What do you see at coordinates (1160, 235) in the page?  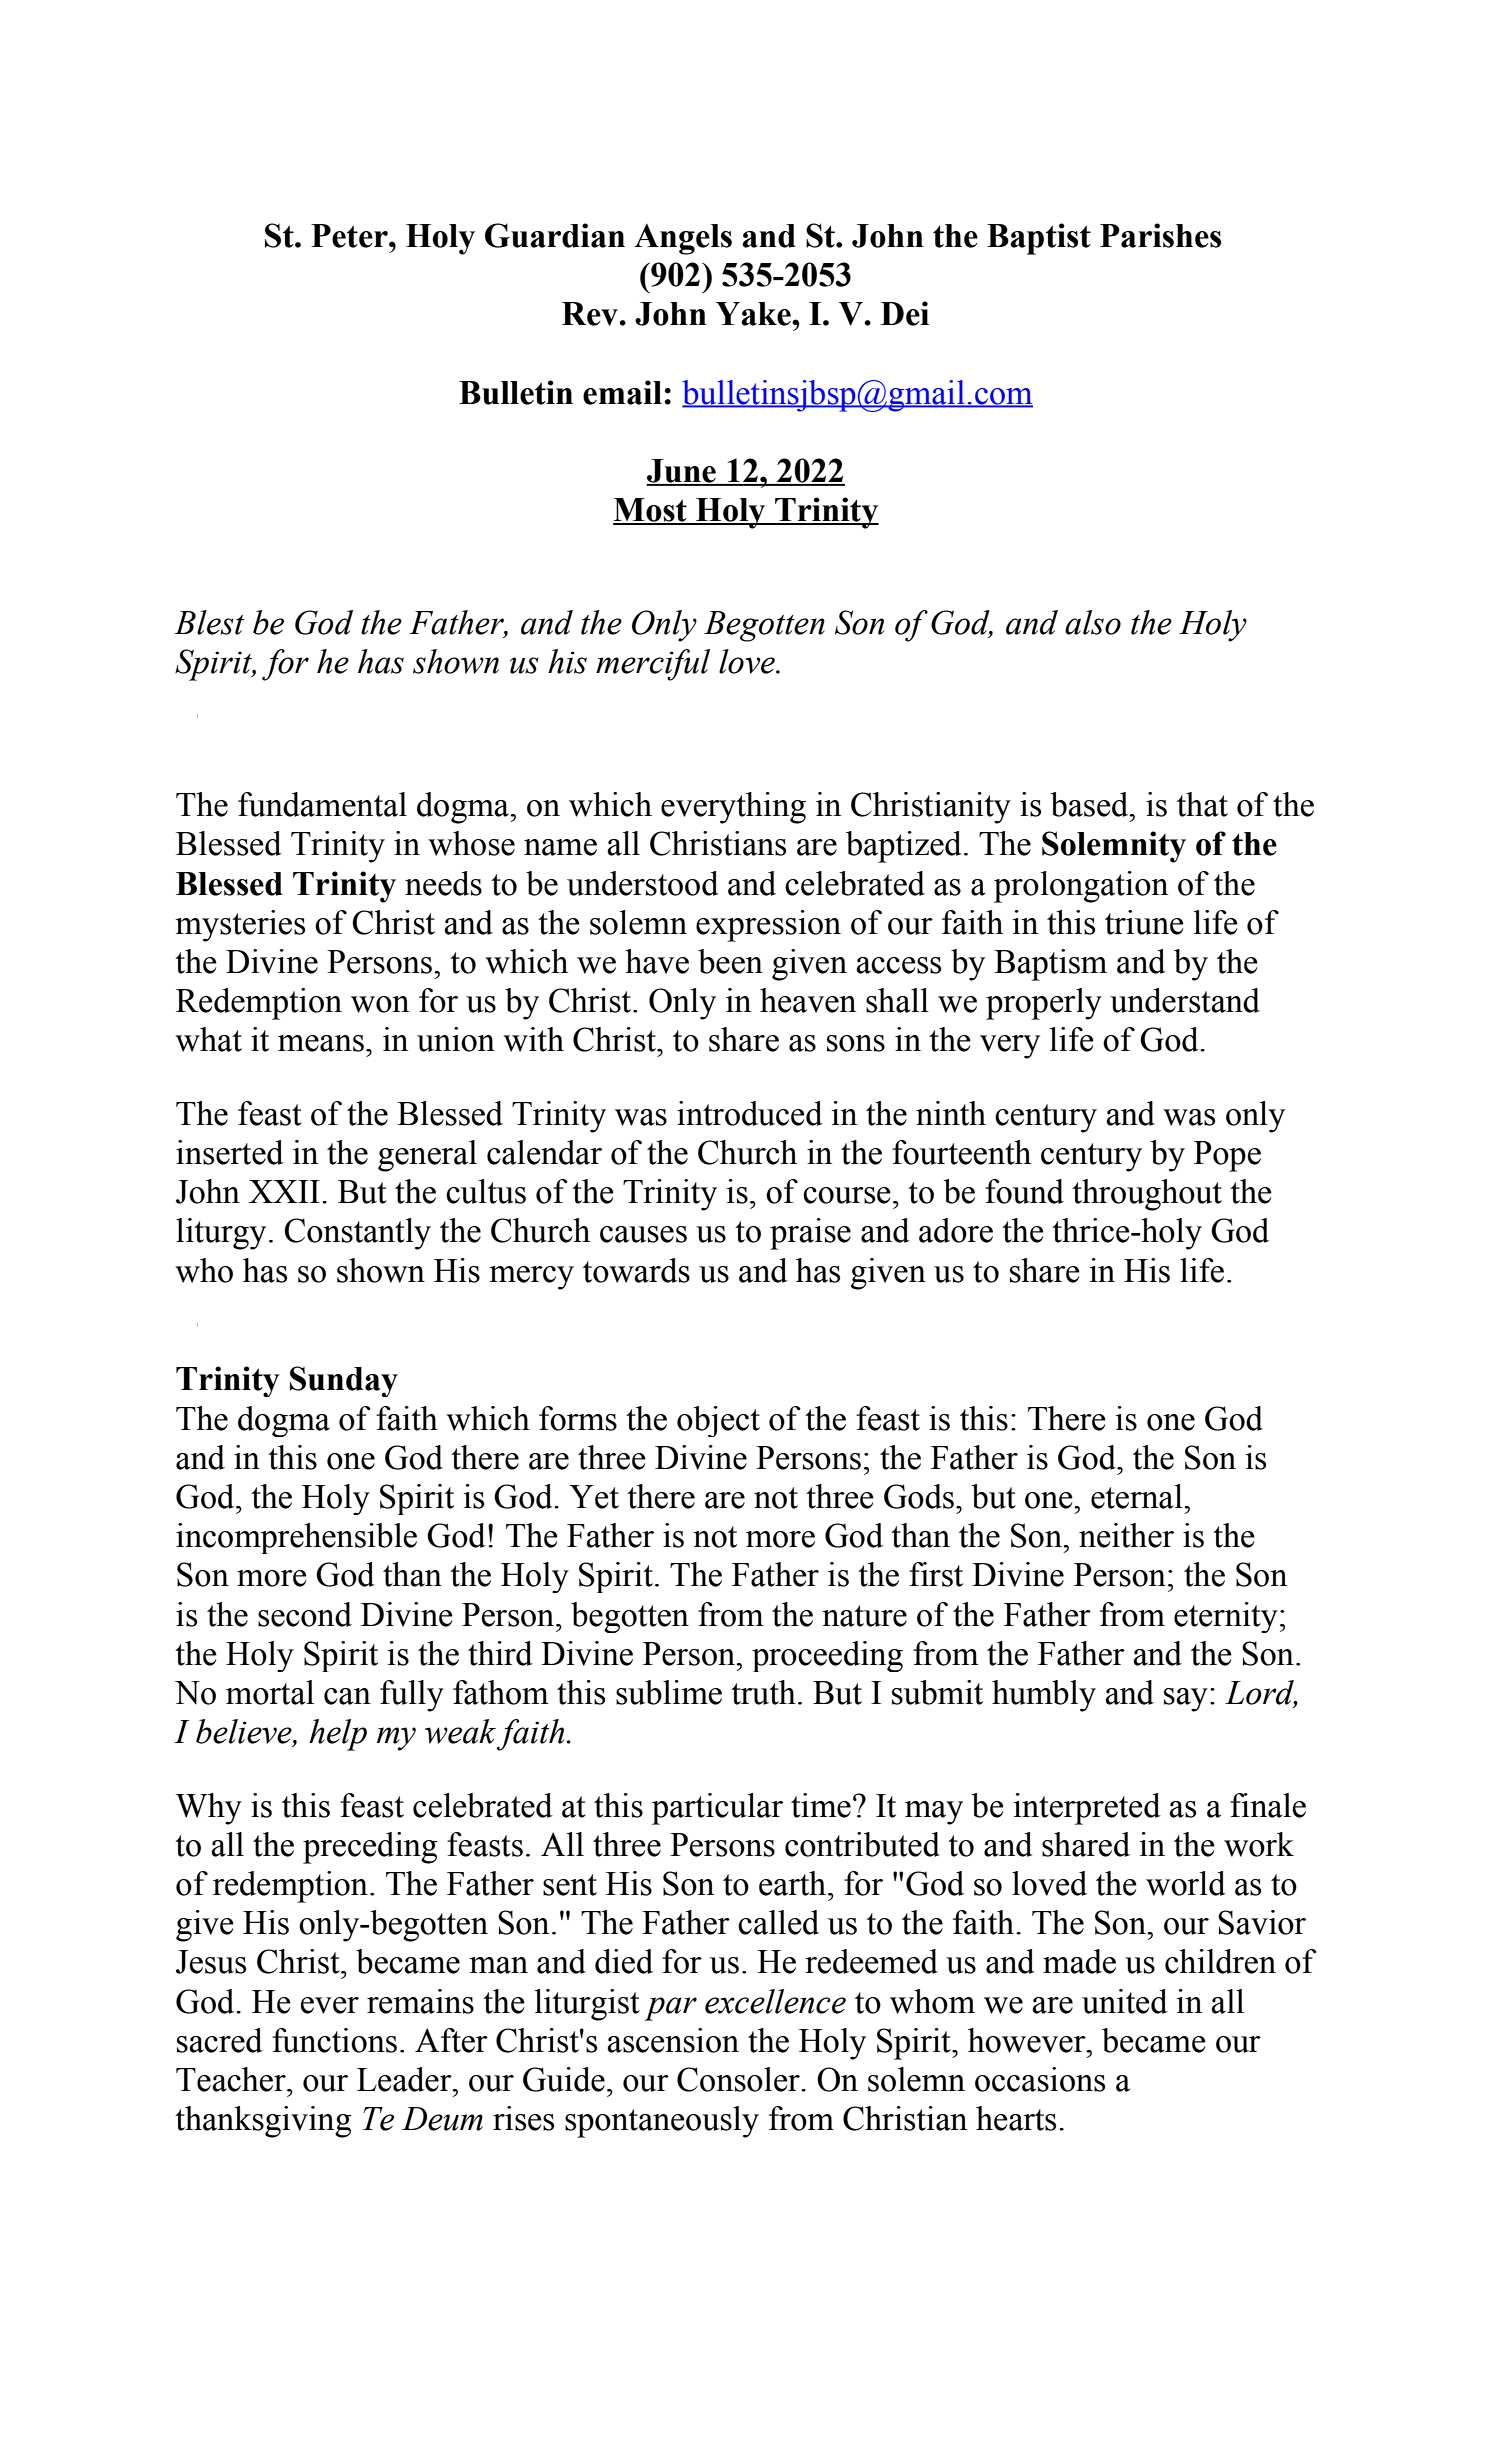 I see `Parishes` at bounding box center [1160, 235].
